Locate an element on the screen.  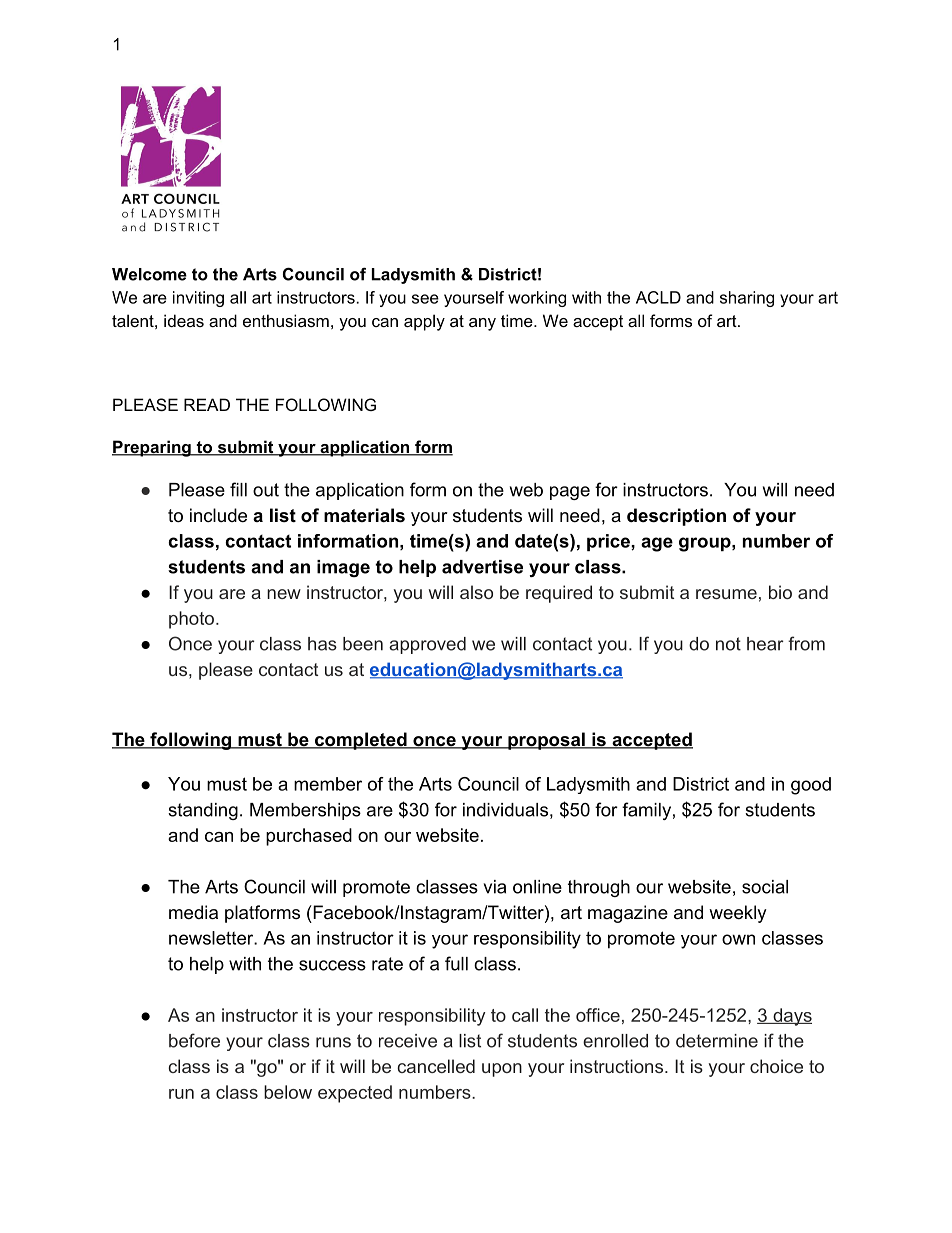
inviting is located at coordinates (198, 299).
